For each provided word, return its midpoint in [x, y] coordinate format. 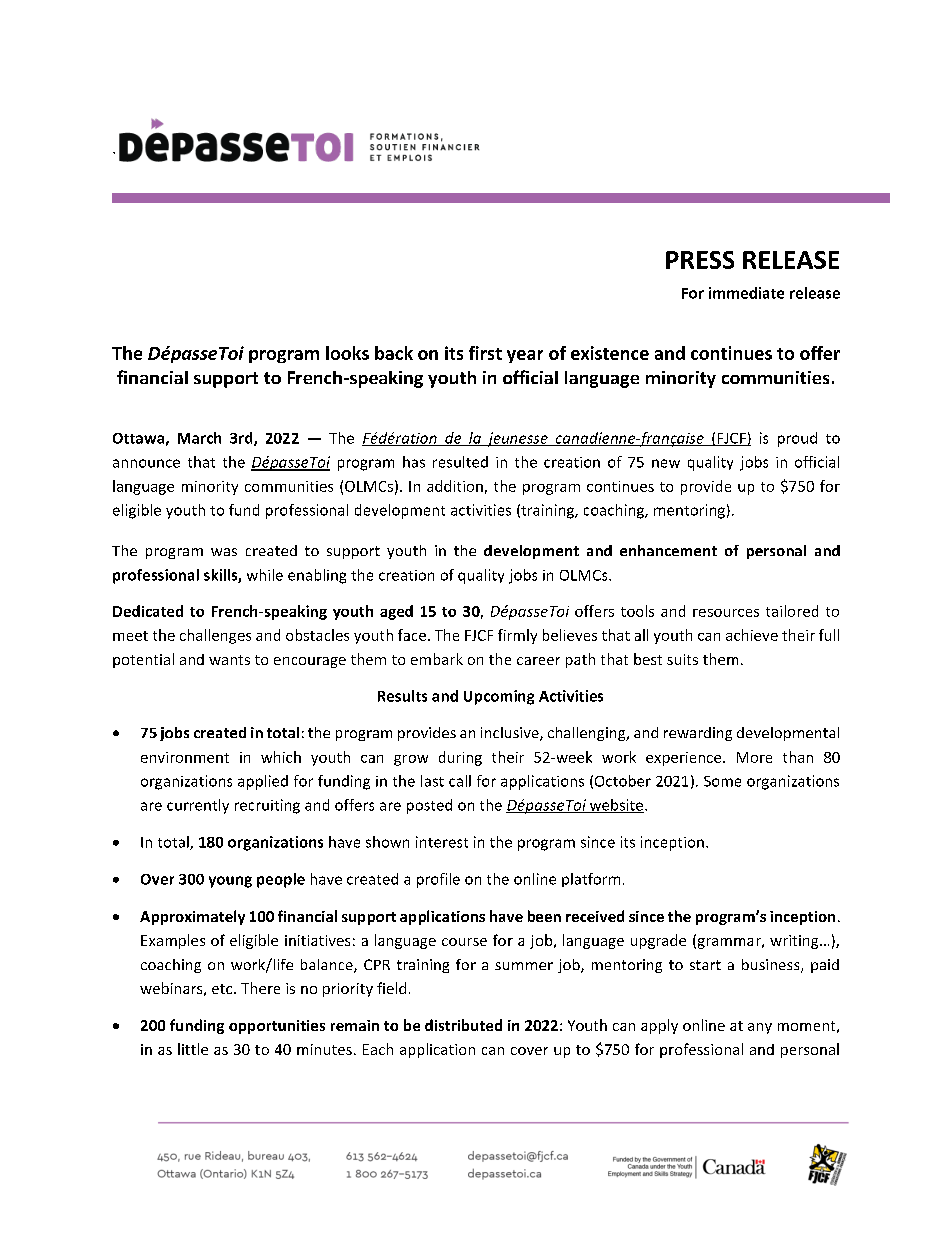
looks [347, 353]
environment [185, 757]
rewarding [698, 734]
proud [797, 439]
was [224, 552]
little [193, 1049]
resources [726, 613]
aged [396, 612]
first [485, 353]
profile [438, 880]
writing [795, 942]
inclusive [511, 734]
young [230, 882]
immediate [746, 293]
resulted [460, 462]
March [199, 438]
